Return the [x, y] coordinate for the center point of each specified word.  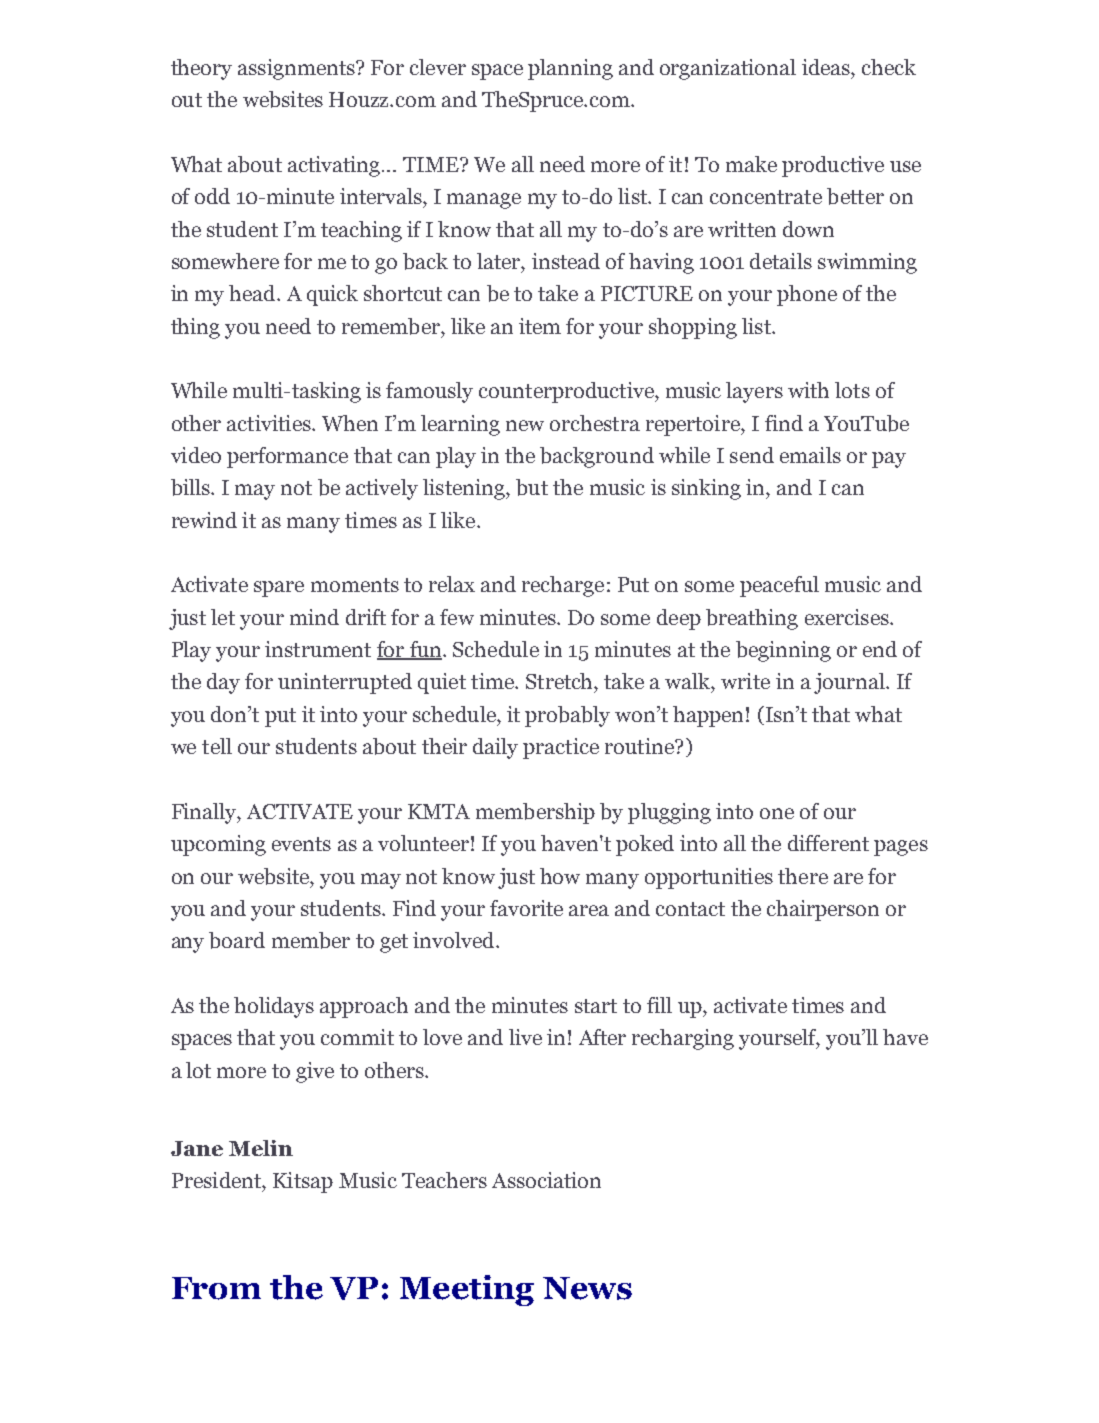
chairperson [823, 910]
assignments [297, 69]
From [216, 1288]
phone [807, 295]
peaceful [779, 586]
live [525, 1037]
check [889, 67]
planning [570, 69]
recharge [563, 586]
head [253, 293]
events [301, 844]
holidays [274, 1007]
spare [279, 589]
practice [561, 748]
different [828, 843]
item [540, 326]
